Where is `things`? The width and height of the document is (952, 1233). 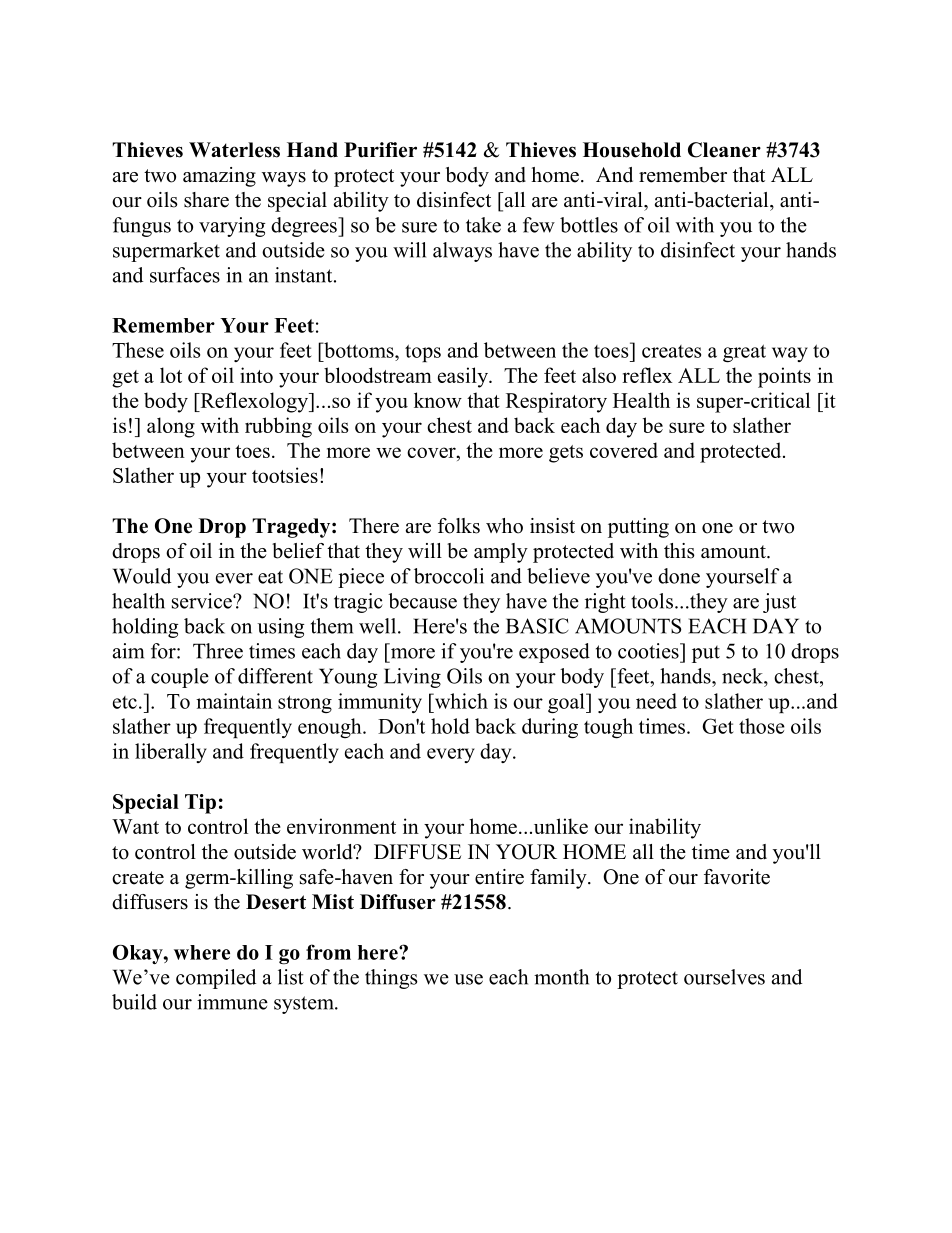
things is located at coordinates (391, 979).
